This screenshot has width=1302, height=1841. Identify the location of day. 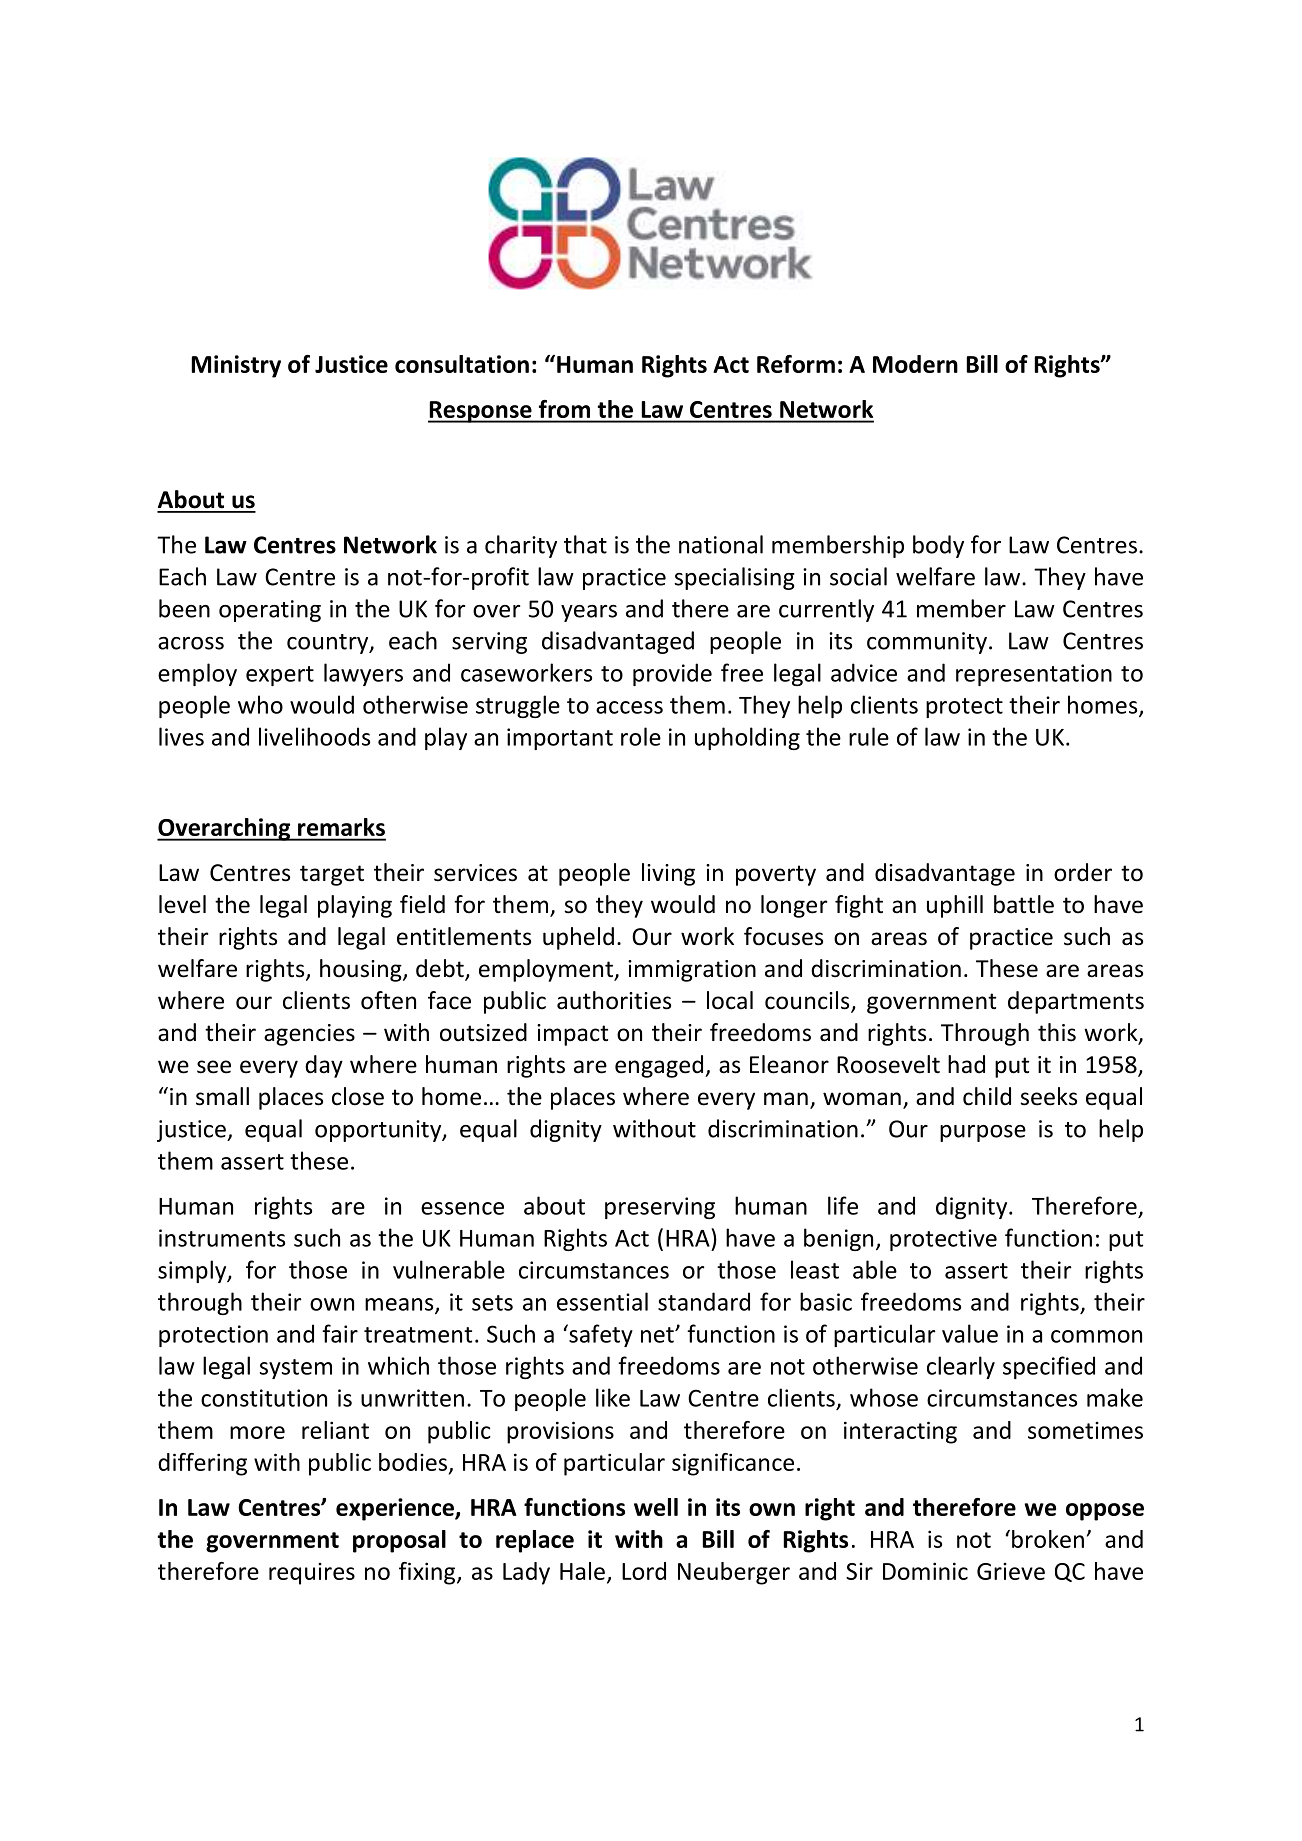
(324, 1066).
